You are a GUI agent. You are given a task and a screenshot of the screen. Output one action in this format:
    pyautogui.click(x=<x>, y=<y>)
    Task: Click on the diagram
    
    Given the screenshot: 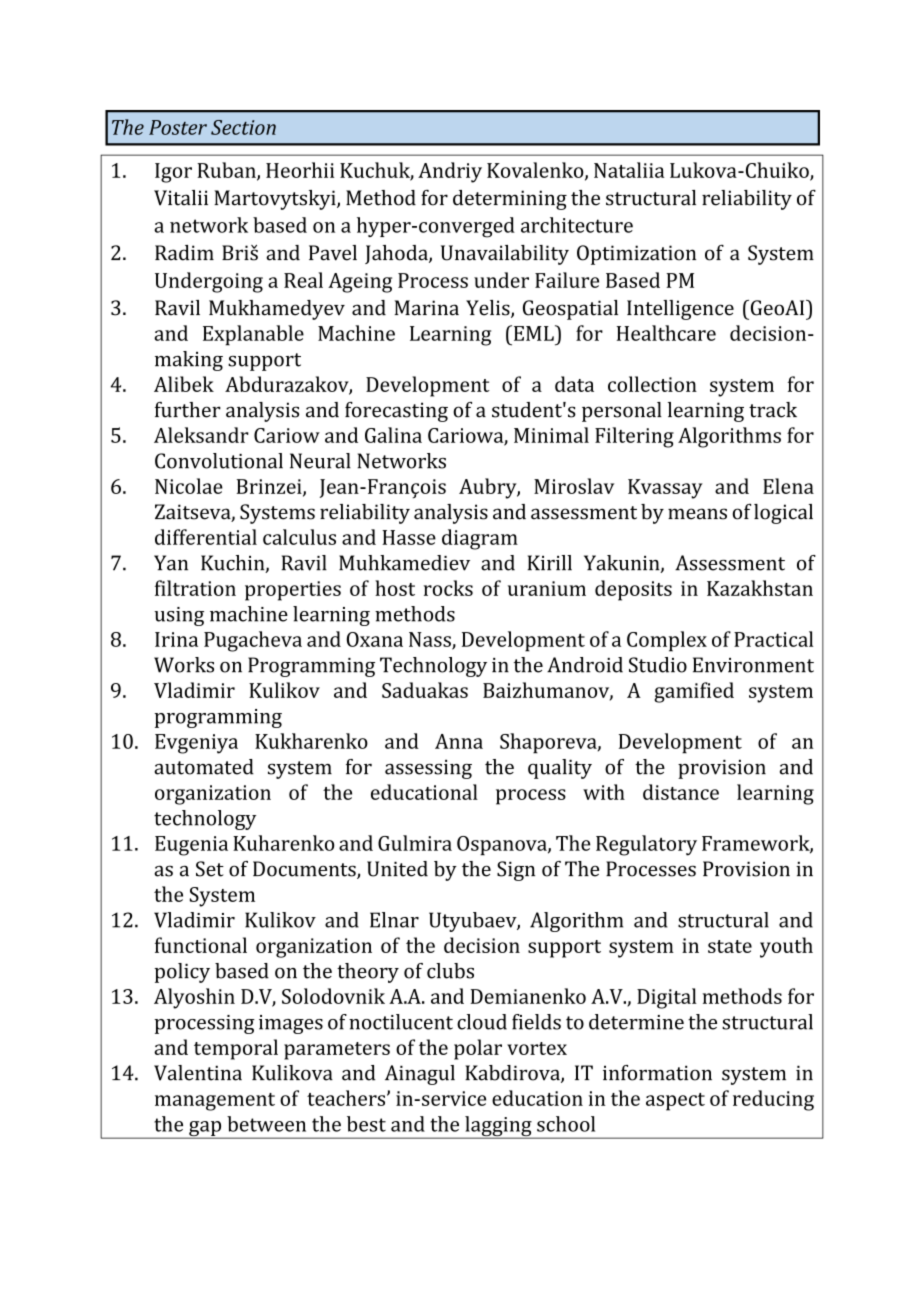 What is the action you would take?
    pyautogui.click(x=480, y=539)
